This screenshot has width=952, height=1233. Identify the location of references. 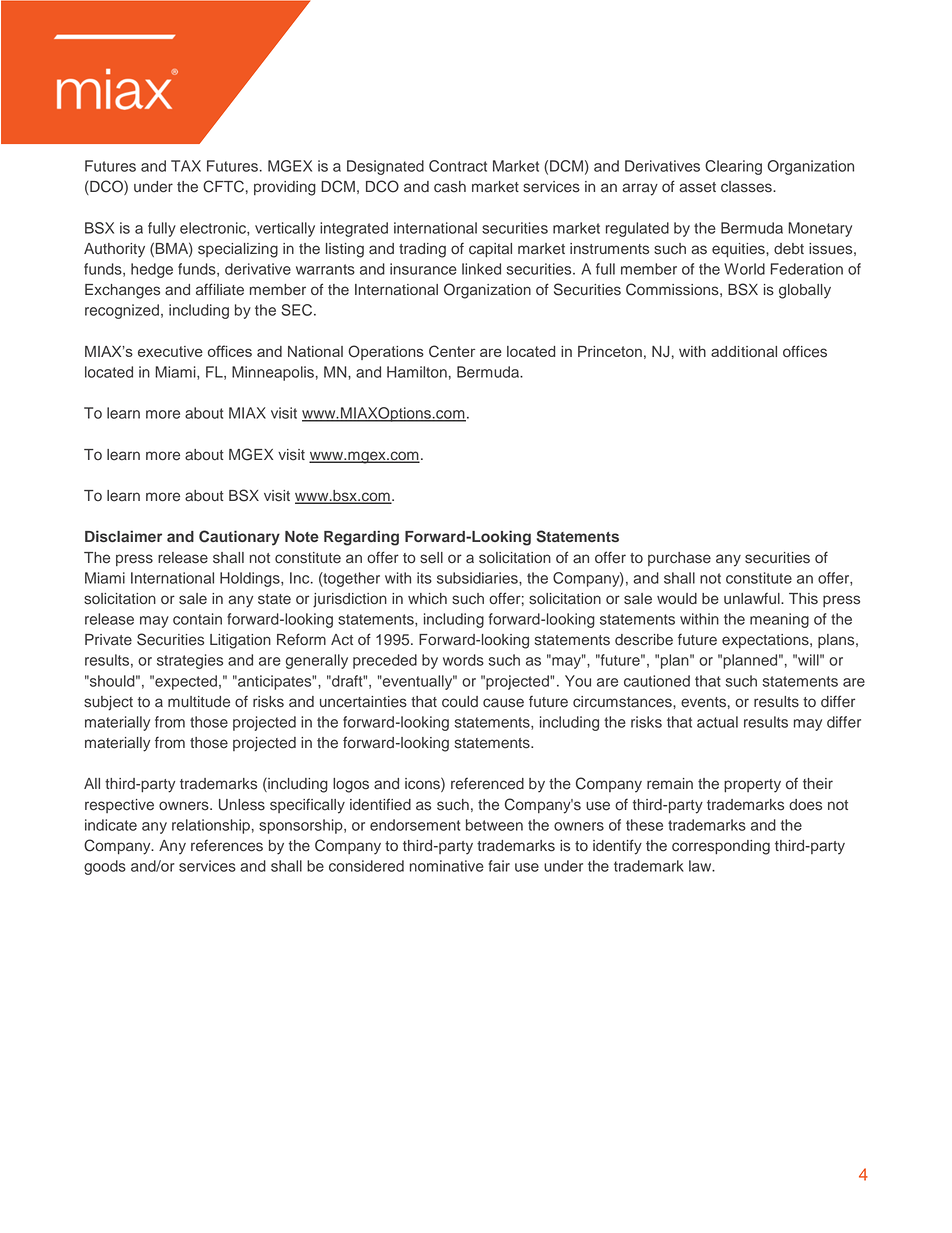
(227, 845).
